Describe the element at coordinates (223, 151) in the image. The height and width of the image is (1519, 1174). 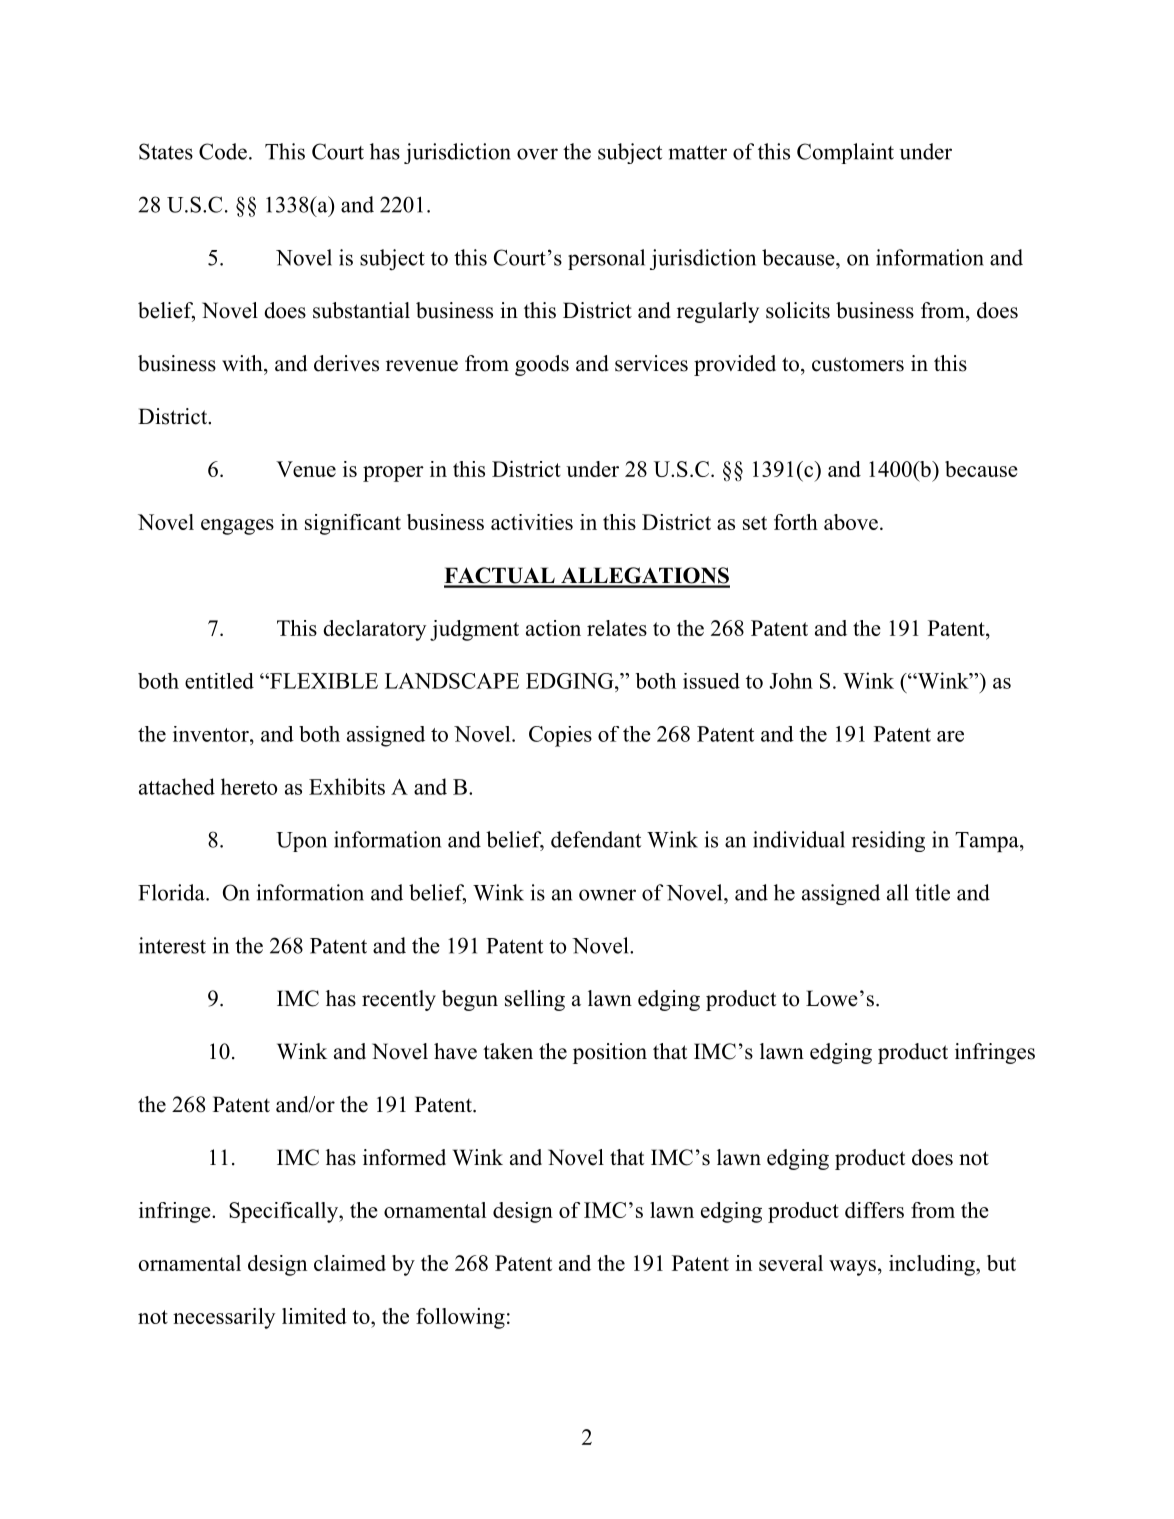
I see `Code` at that location.
